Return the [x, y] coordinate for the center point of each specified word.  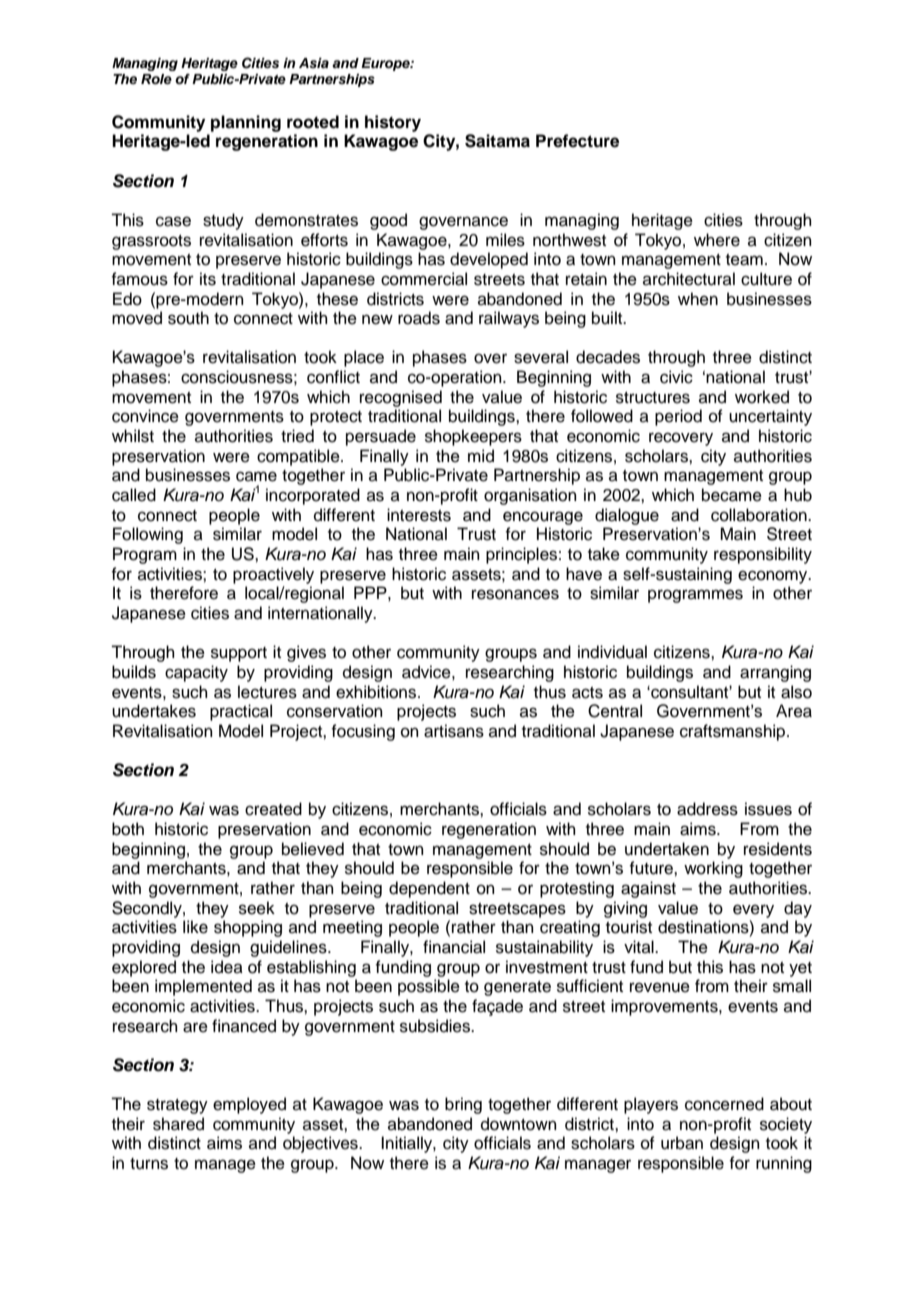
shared [178, 1124]
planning [246, 123]
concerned [724, 1104]
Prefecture [577, 141]
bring [463, 1105]
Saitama [497, 141]
